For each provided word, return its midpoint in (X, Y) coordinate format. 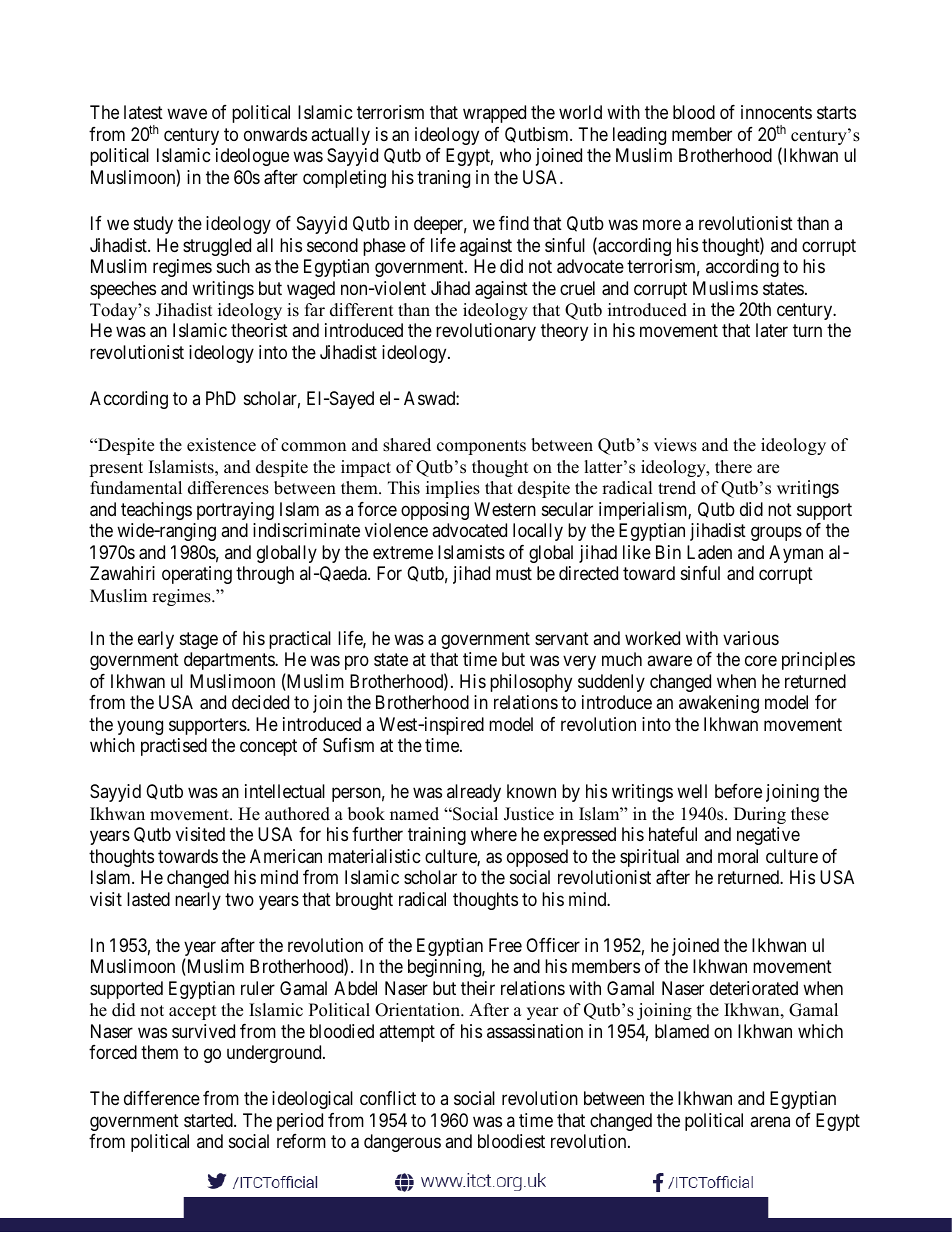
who (515, 155)
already (474, 793)
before (738, 791)
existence (221, 445)
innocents (776, 112)
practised (174, 747)
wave (187, 114)
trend (677, 488)
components (481, 447)
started (209, 1120)
